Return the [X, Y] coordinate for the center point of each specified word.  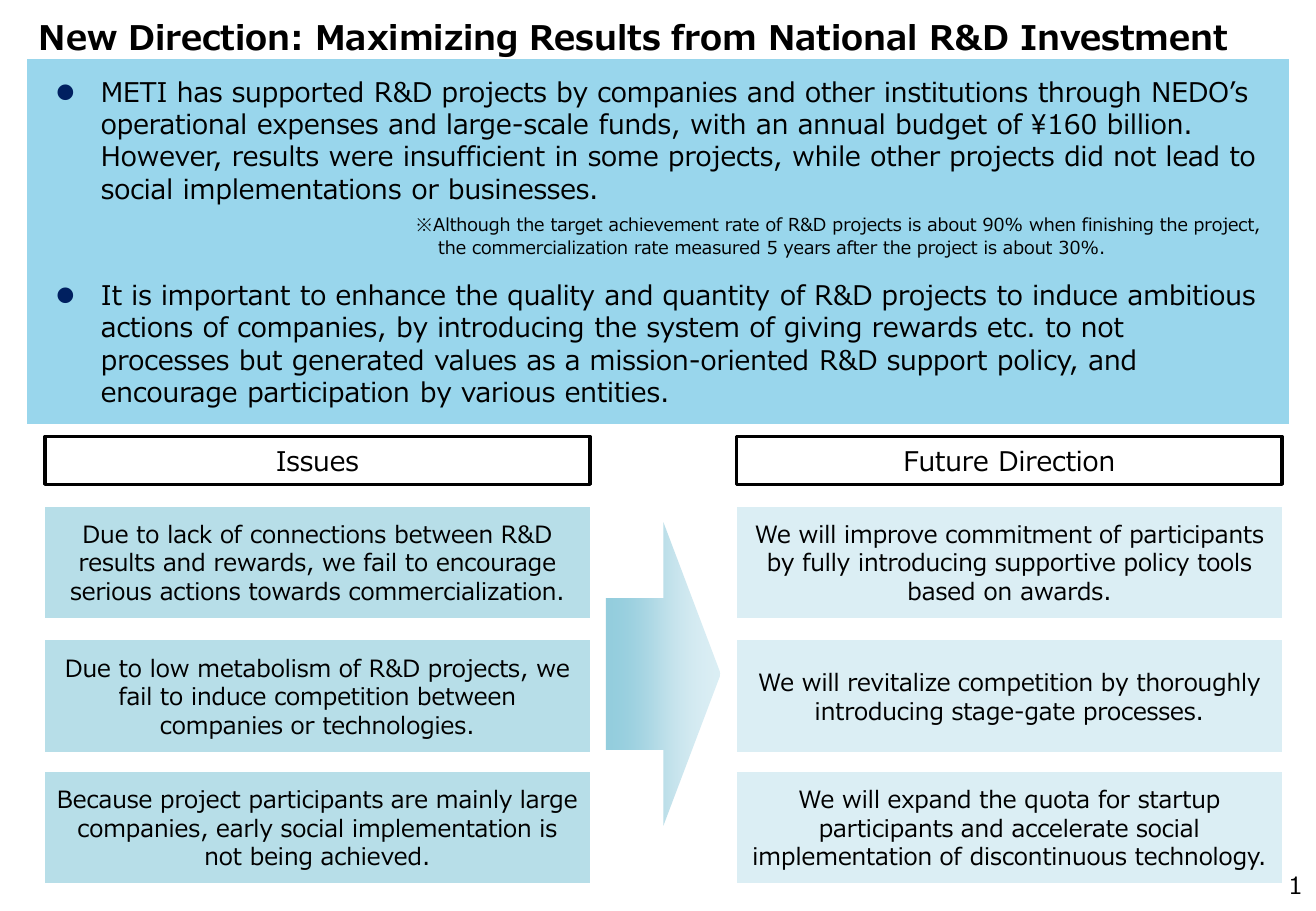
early [245, 830]
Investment [1124, 38]
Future [946, 461]
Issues [317, 461]
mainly [474, 801]
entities [612, 392]
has [200, 92]
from [713, 37]
